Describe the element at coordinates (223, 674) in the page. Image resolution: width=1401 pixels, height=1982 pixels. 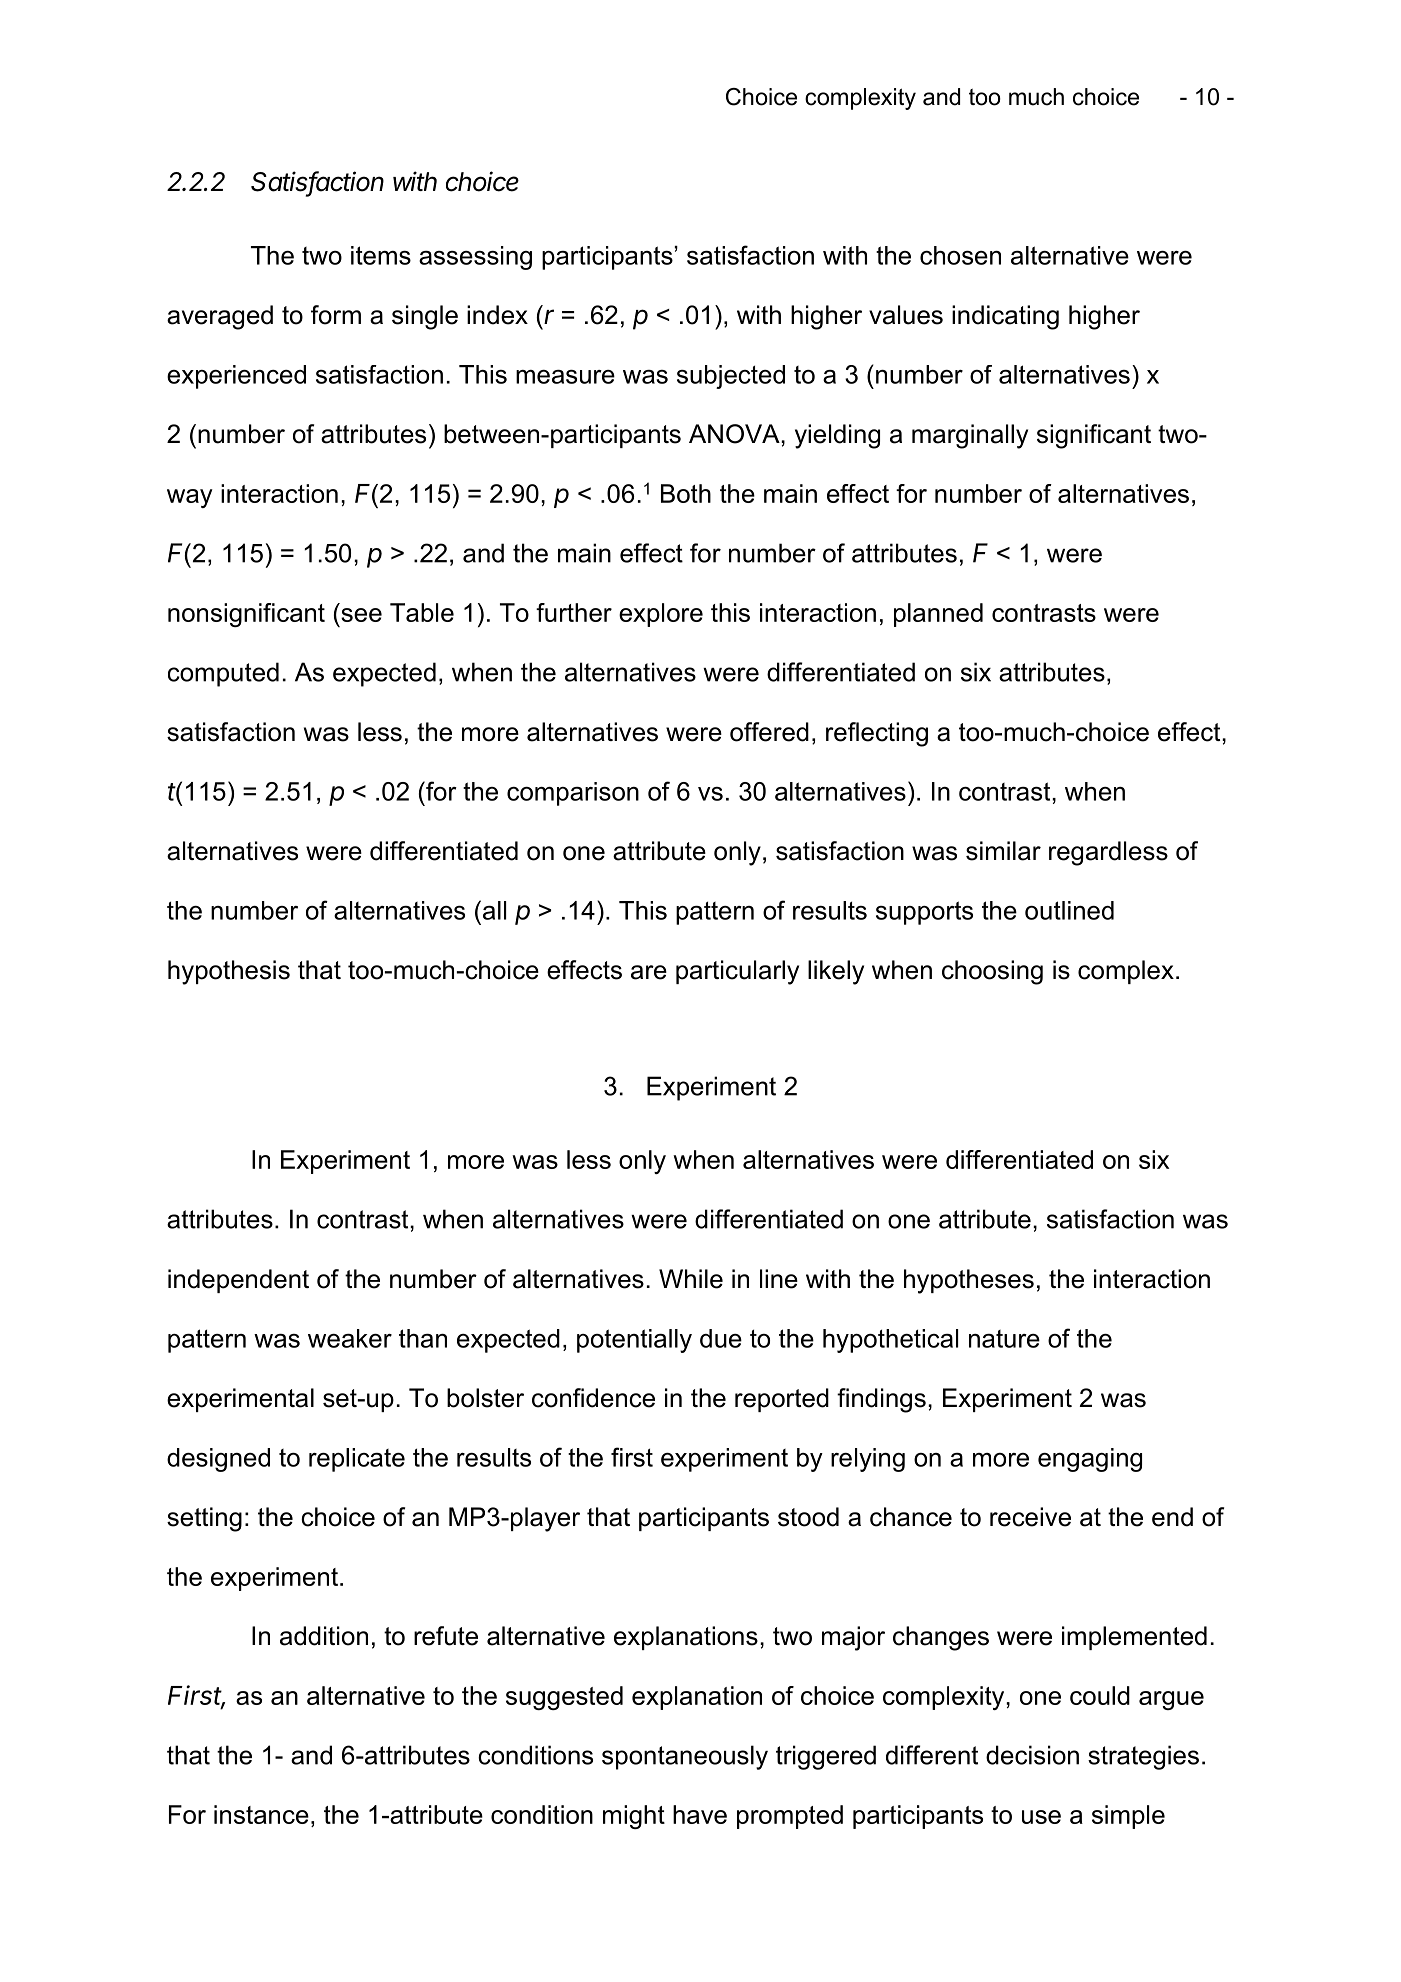
I see `computed` at that location.
